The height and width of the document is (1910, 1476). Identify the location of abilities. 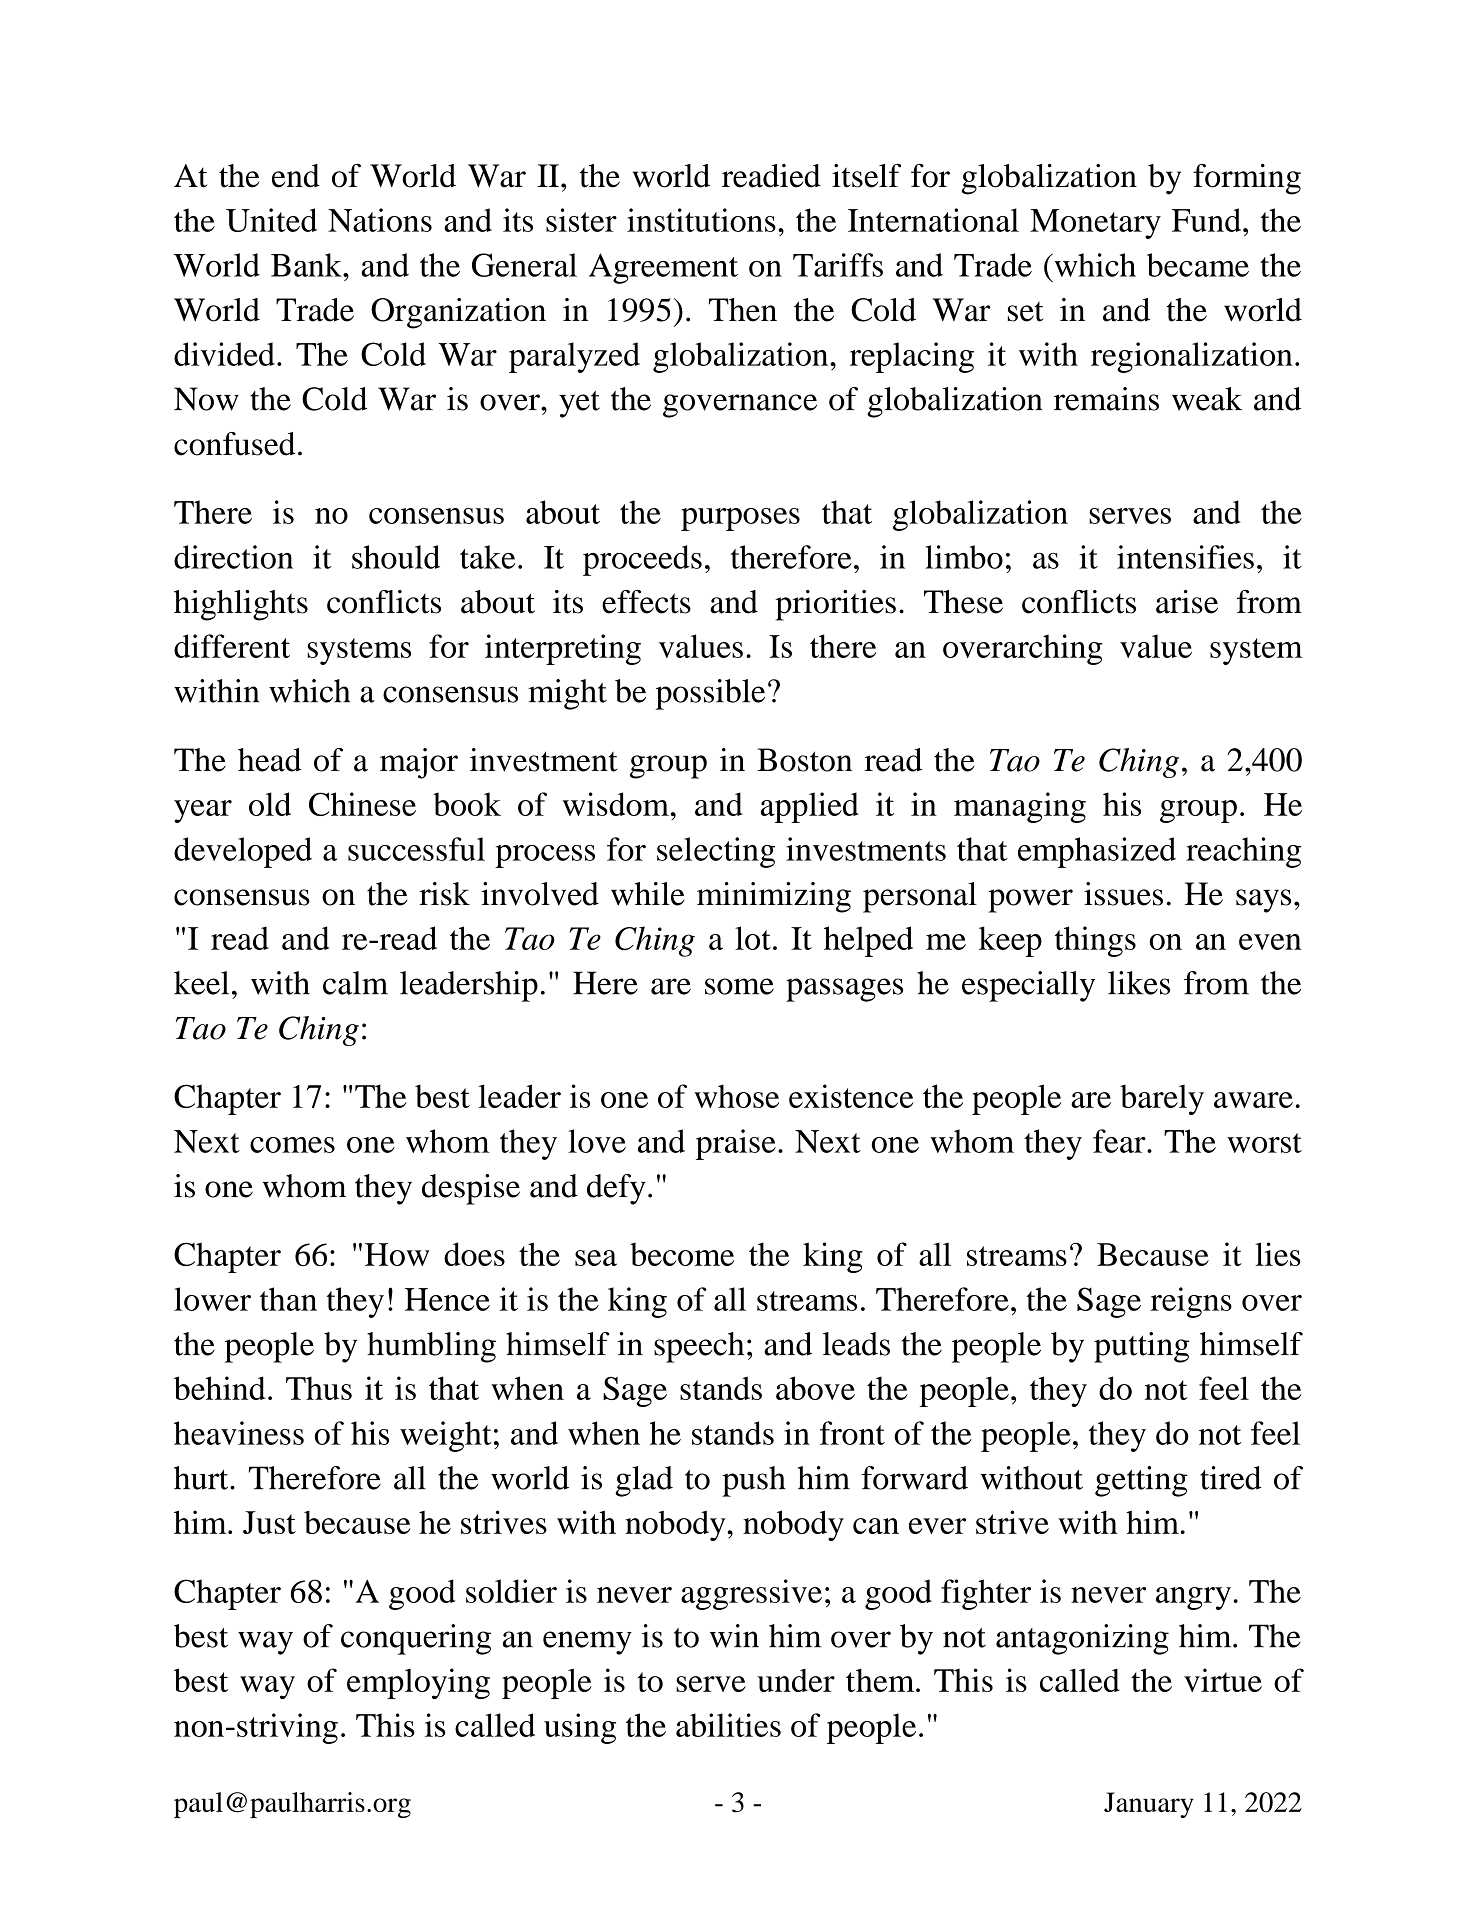
(728, 1725).
